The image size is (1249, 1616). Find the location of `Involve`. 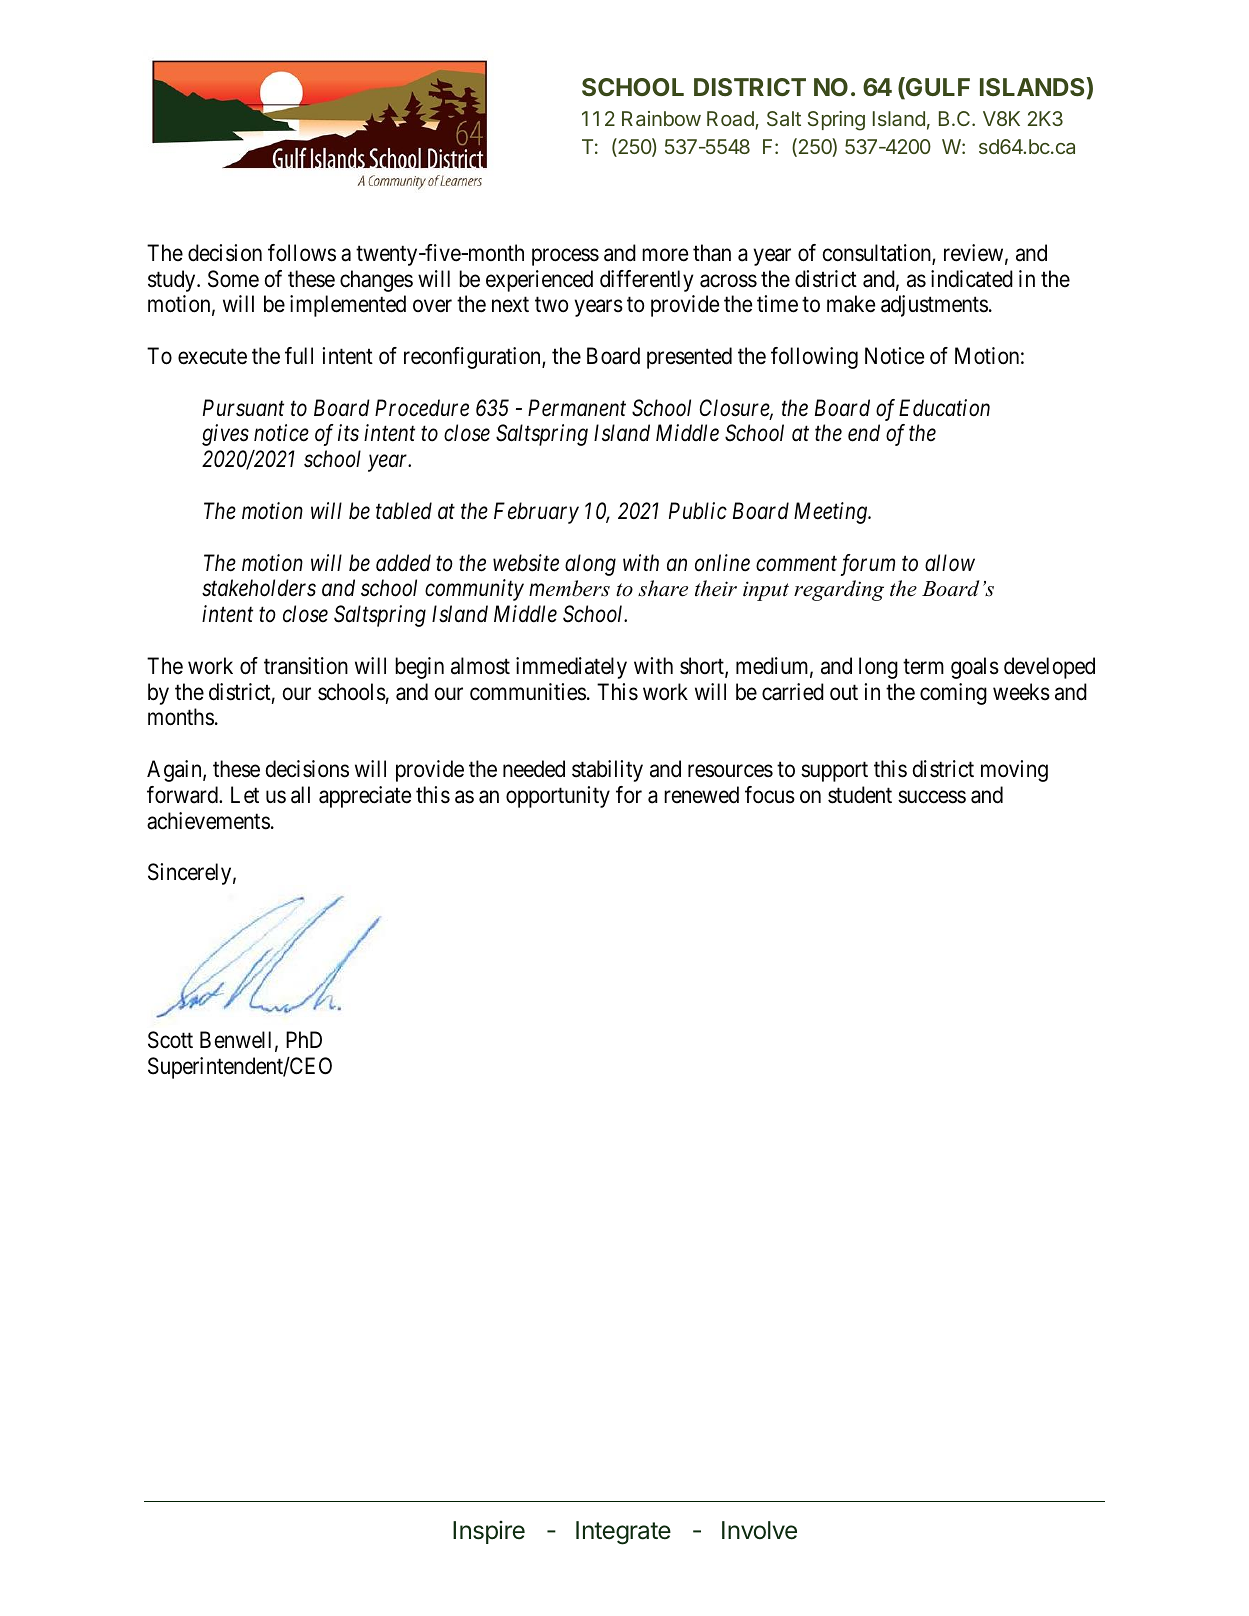

Involve is located at coordinates (759, 1530).
